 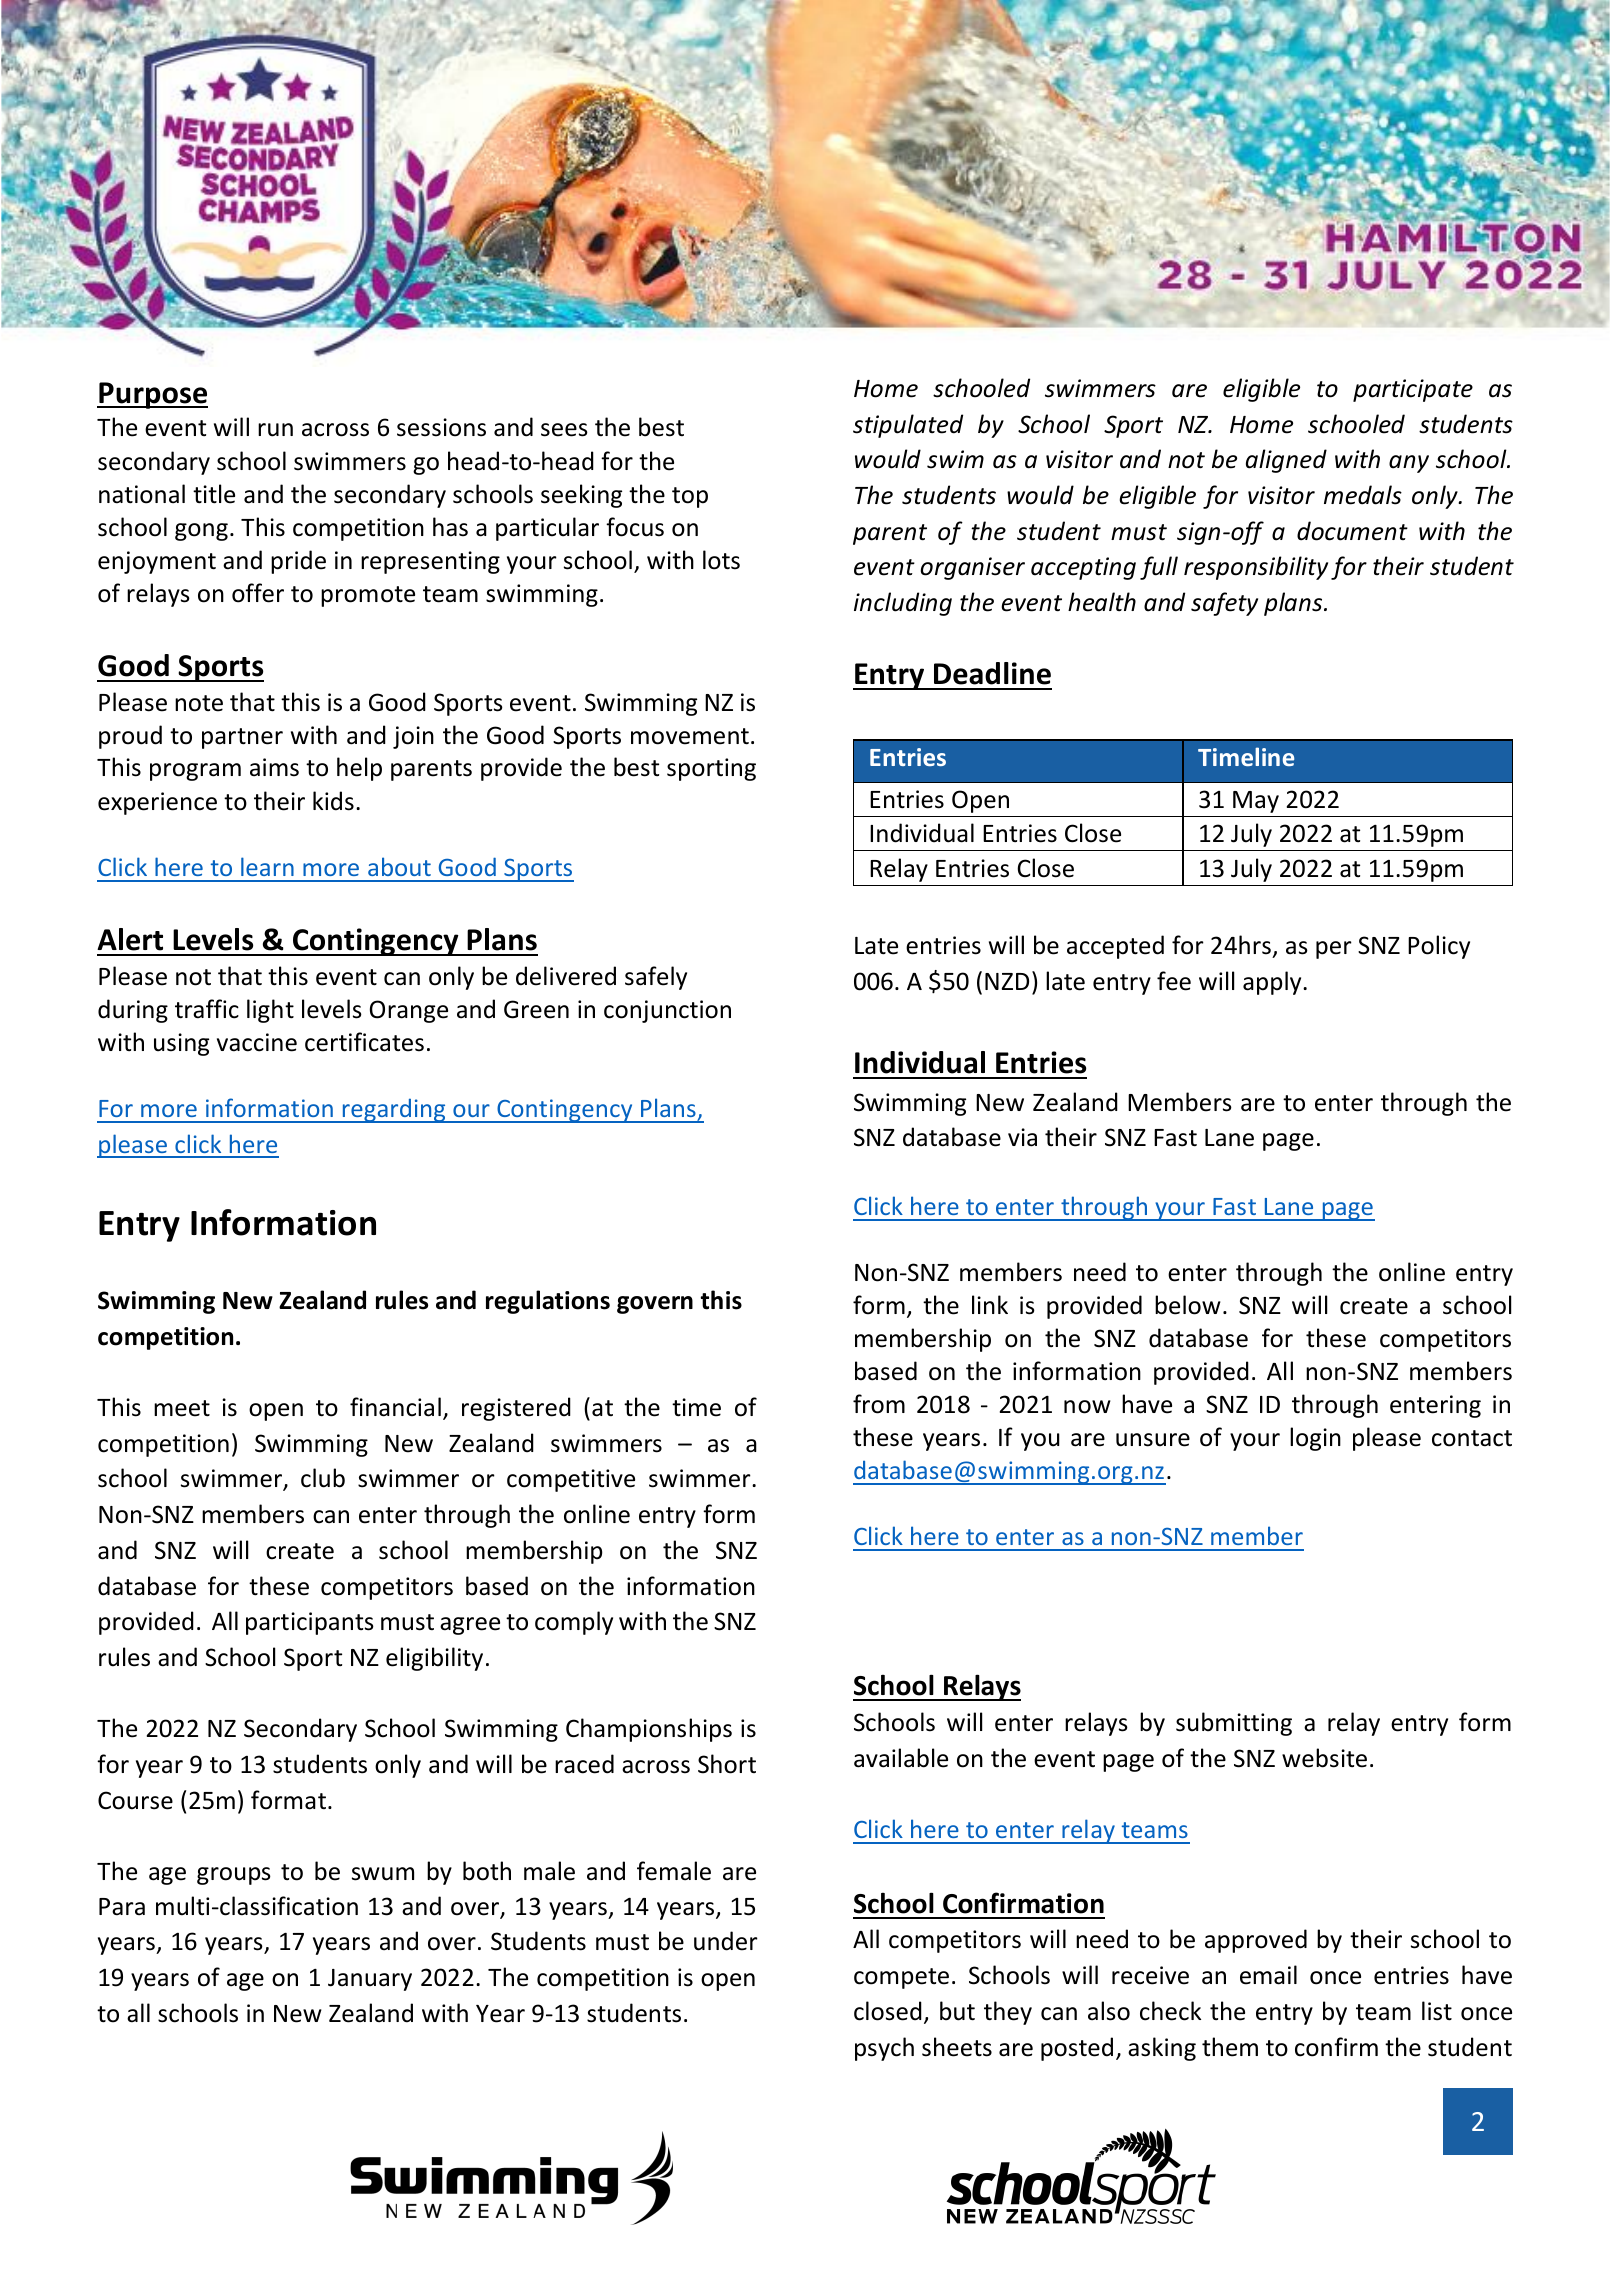 I want to click on compete, so click(x=901, y=1978).
